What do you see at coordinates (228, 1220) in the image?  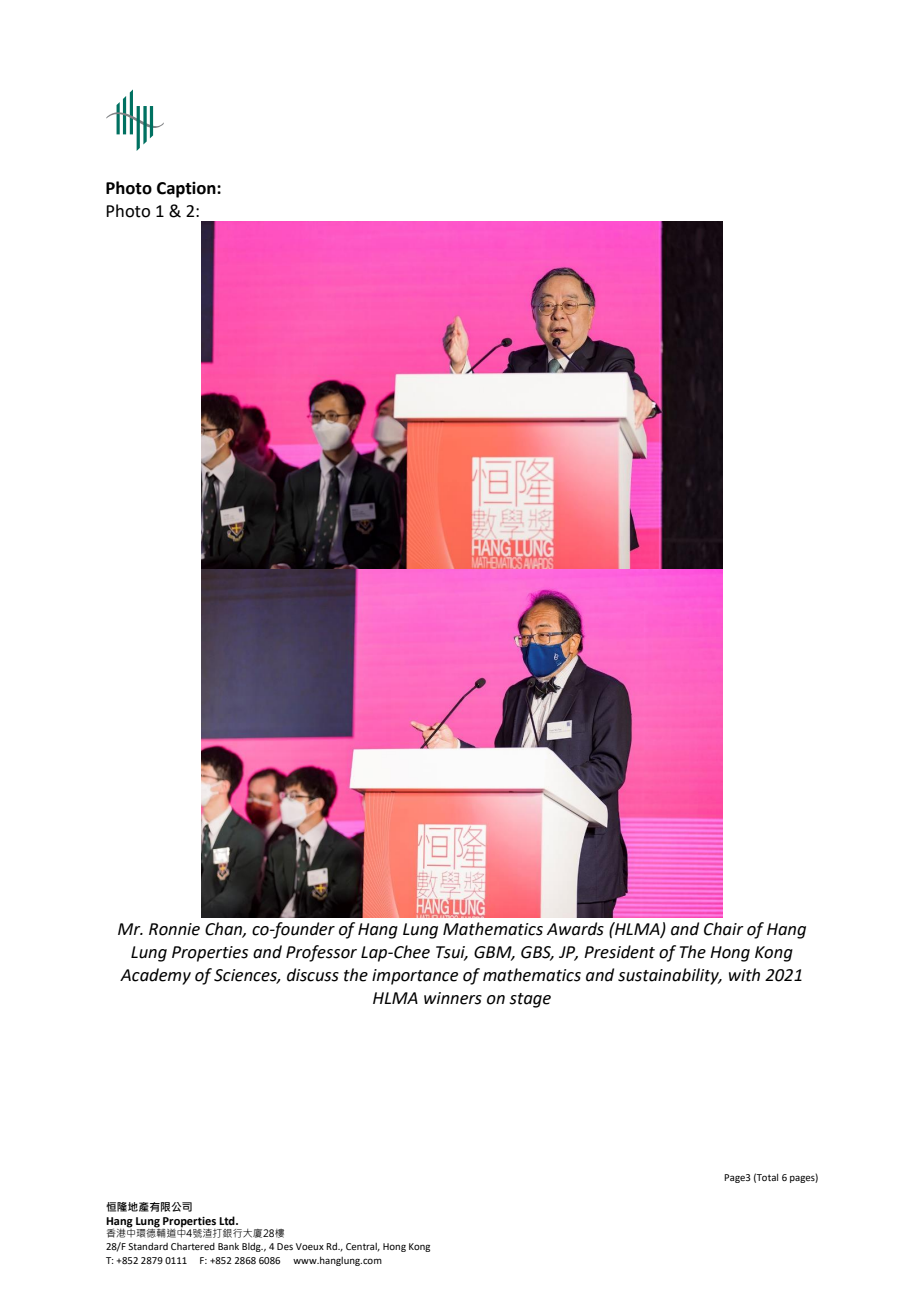 I see `Ltd` at bounding box center [228, 1220].
